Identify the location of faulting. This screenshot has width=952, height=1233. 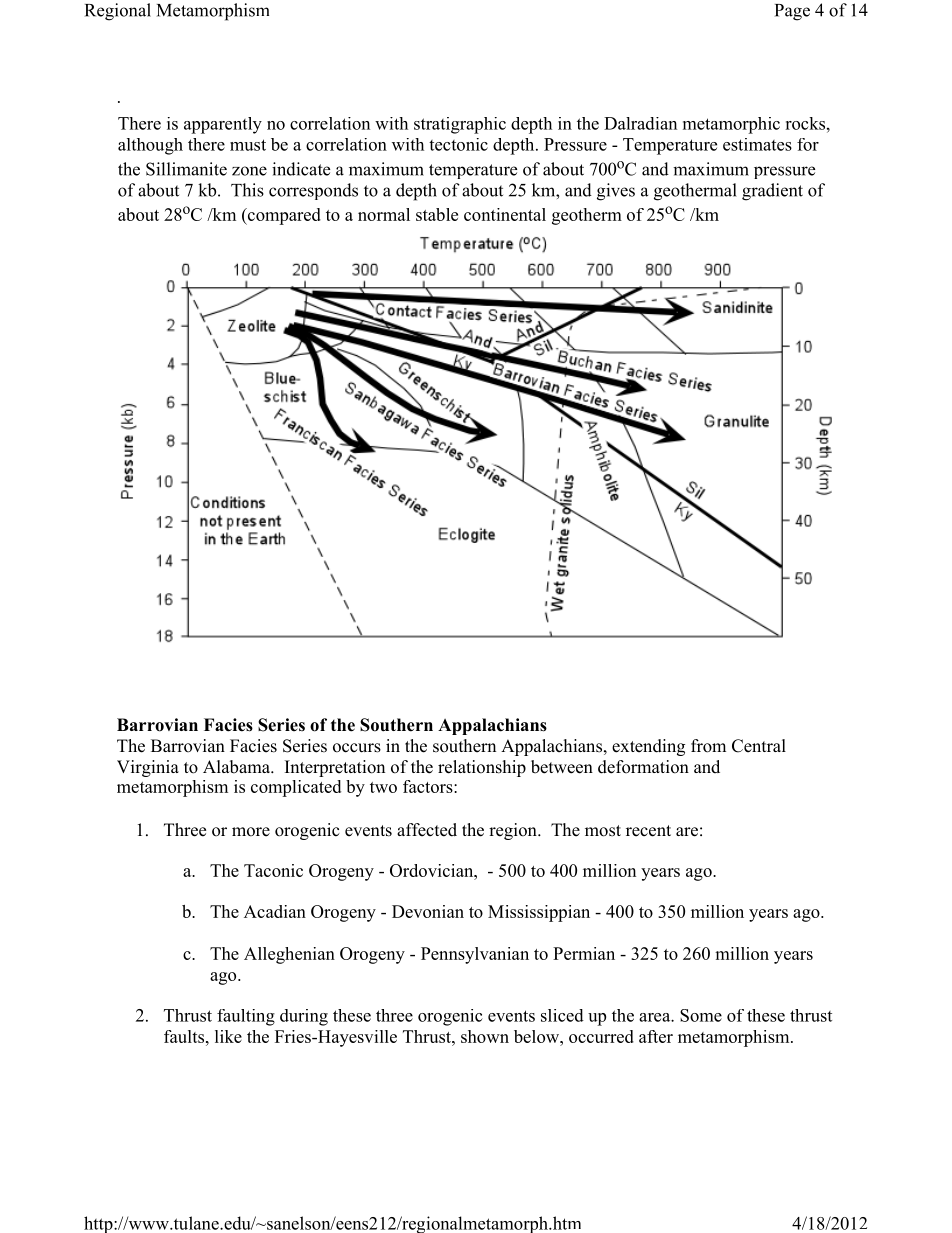
(246, 1017).
